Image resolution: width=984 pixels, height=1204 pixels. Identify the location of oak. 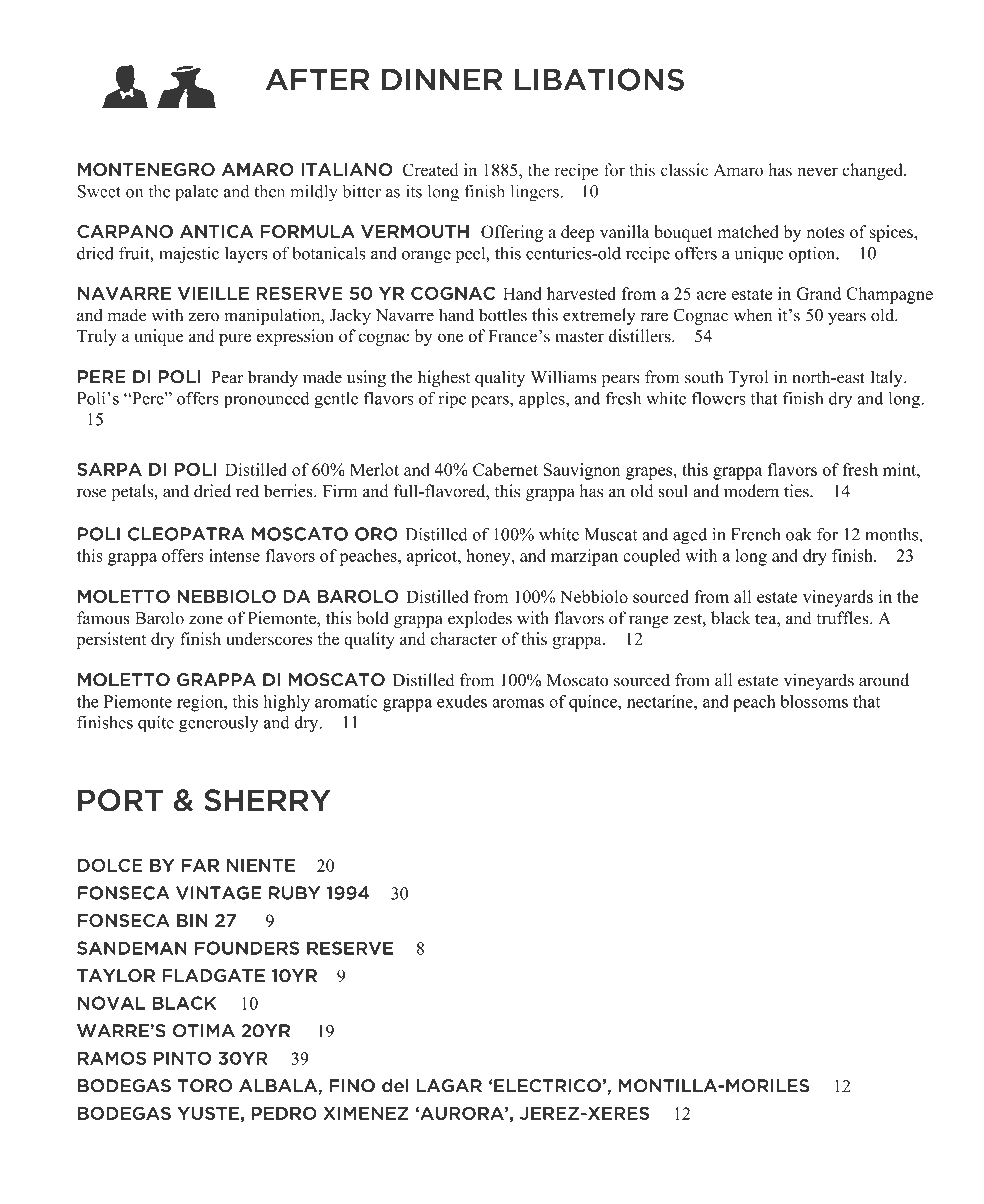
(799, 534).
